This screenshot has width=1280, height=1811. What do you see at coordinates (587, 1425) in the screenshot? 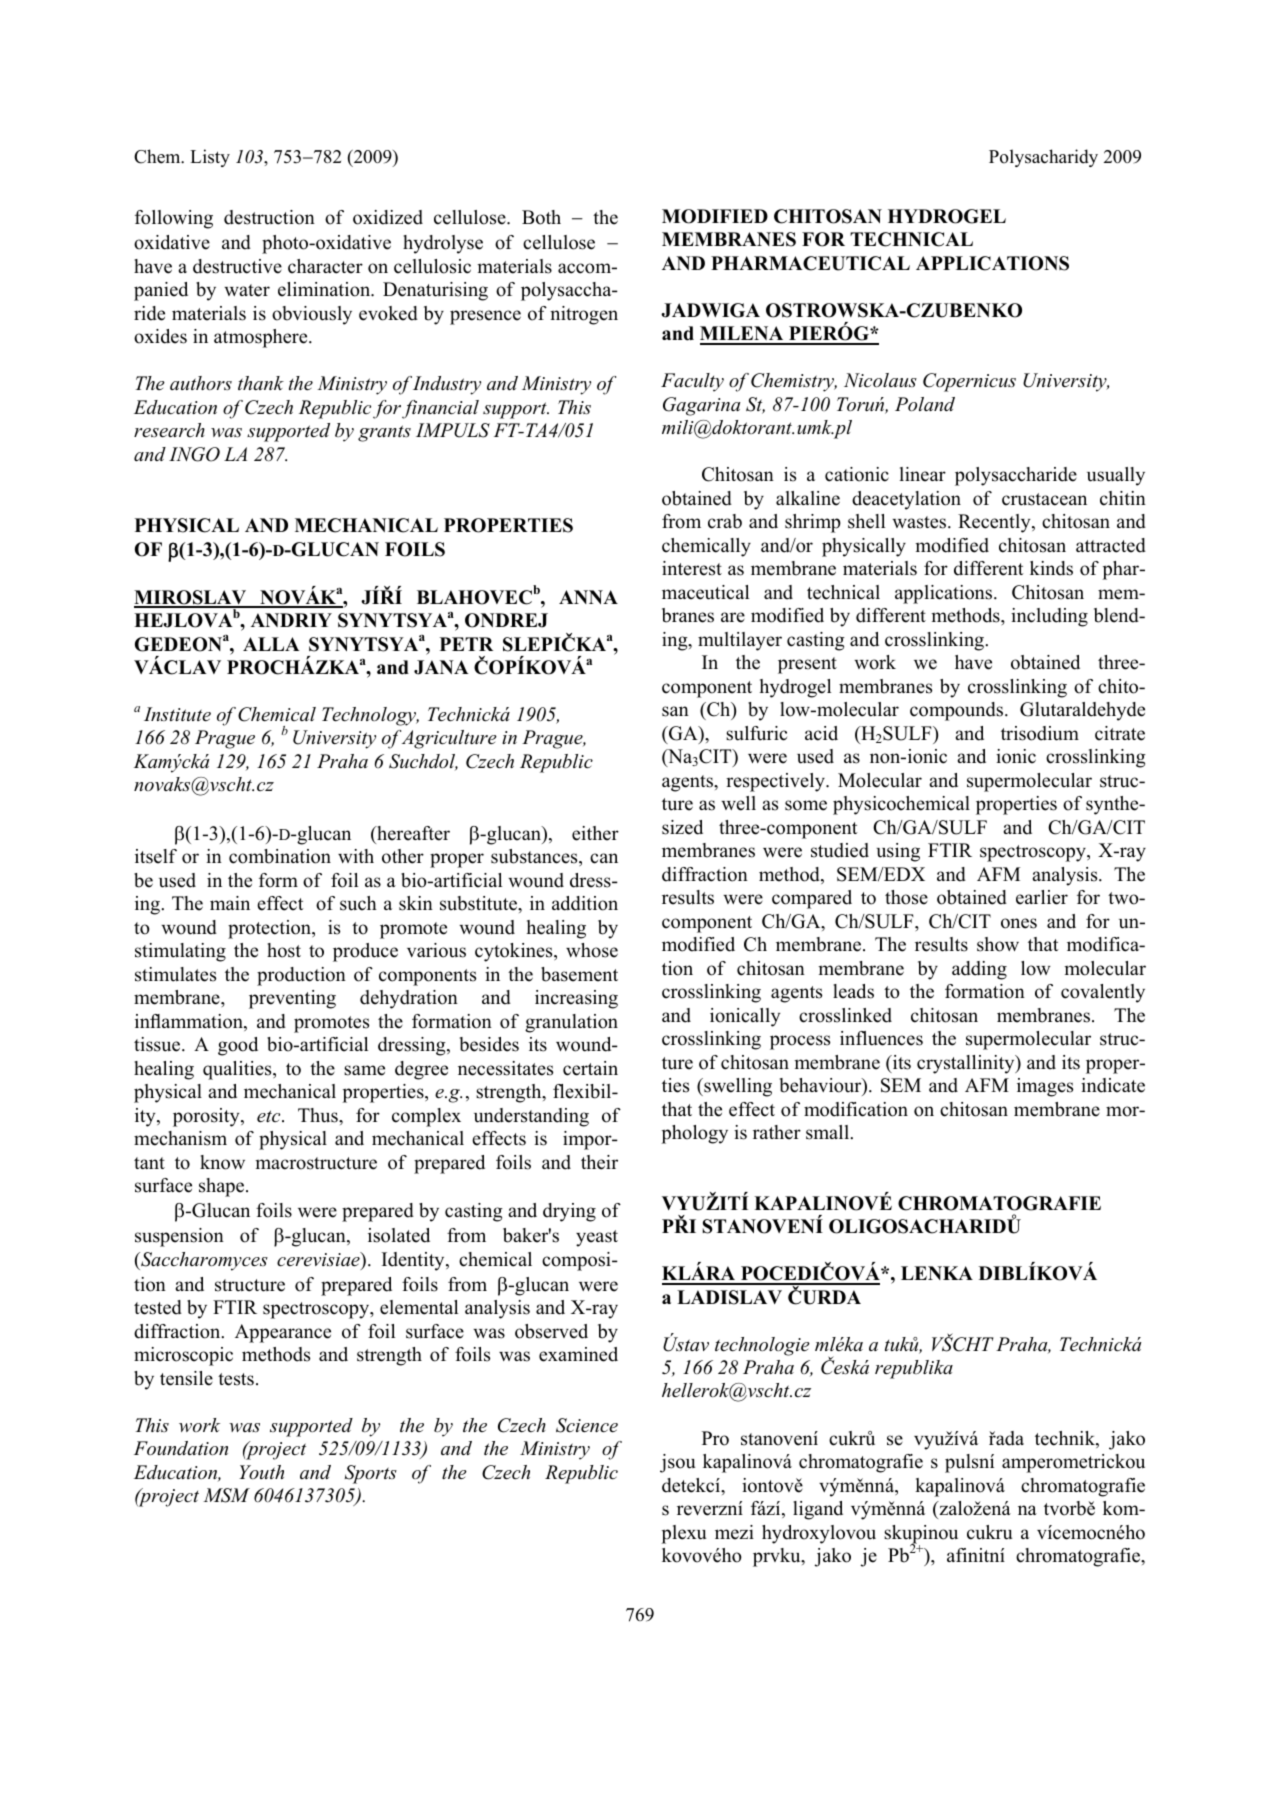
I see `Science` at bounding box center [587, 1425].
